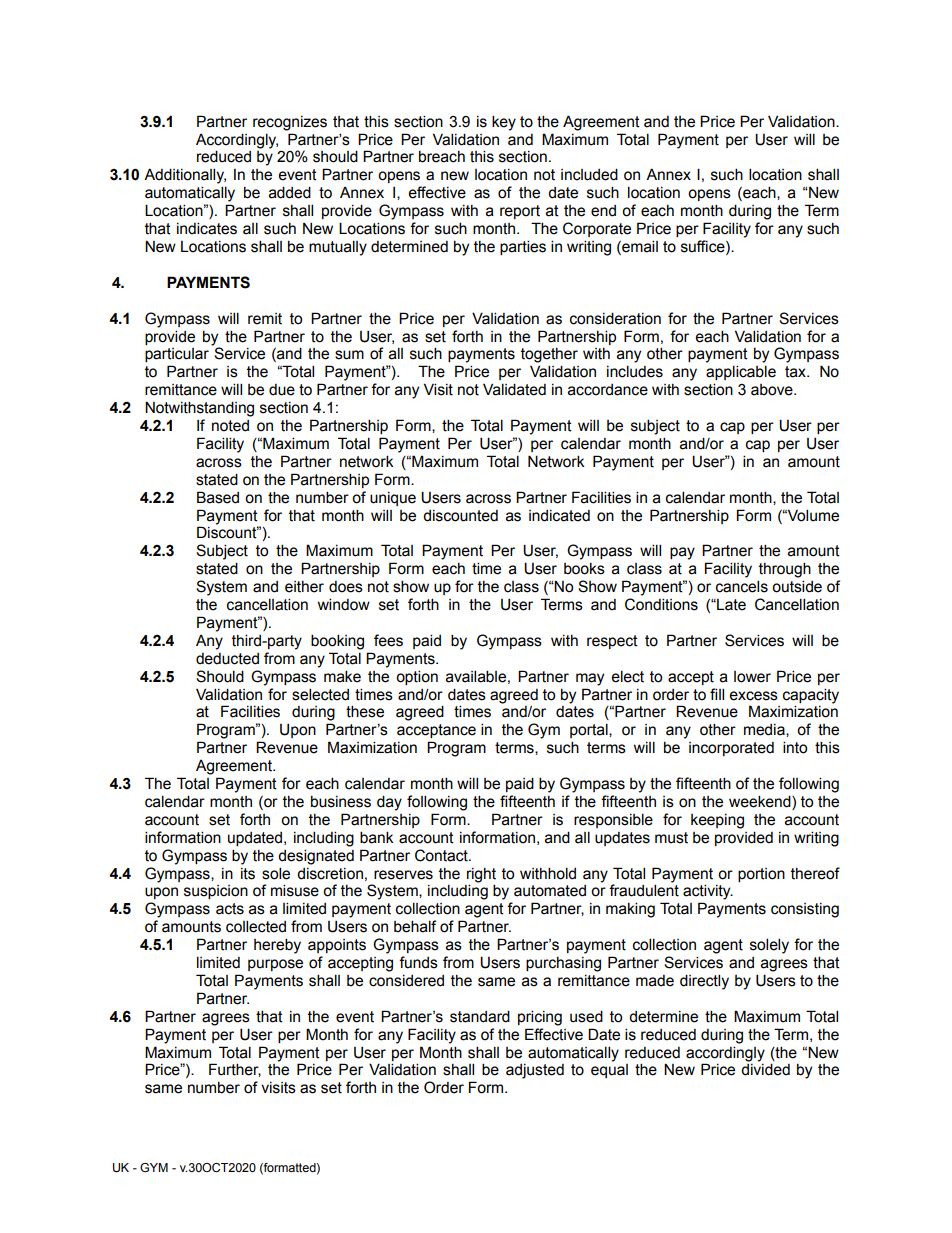 The width and height of the image is (952, 1233). What do you see at coordinates (504, 123) in the image?
I see `key` at bounding box center [504, 123].
